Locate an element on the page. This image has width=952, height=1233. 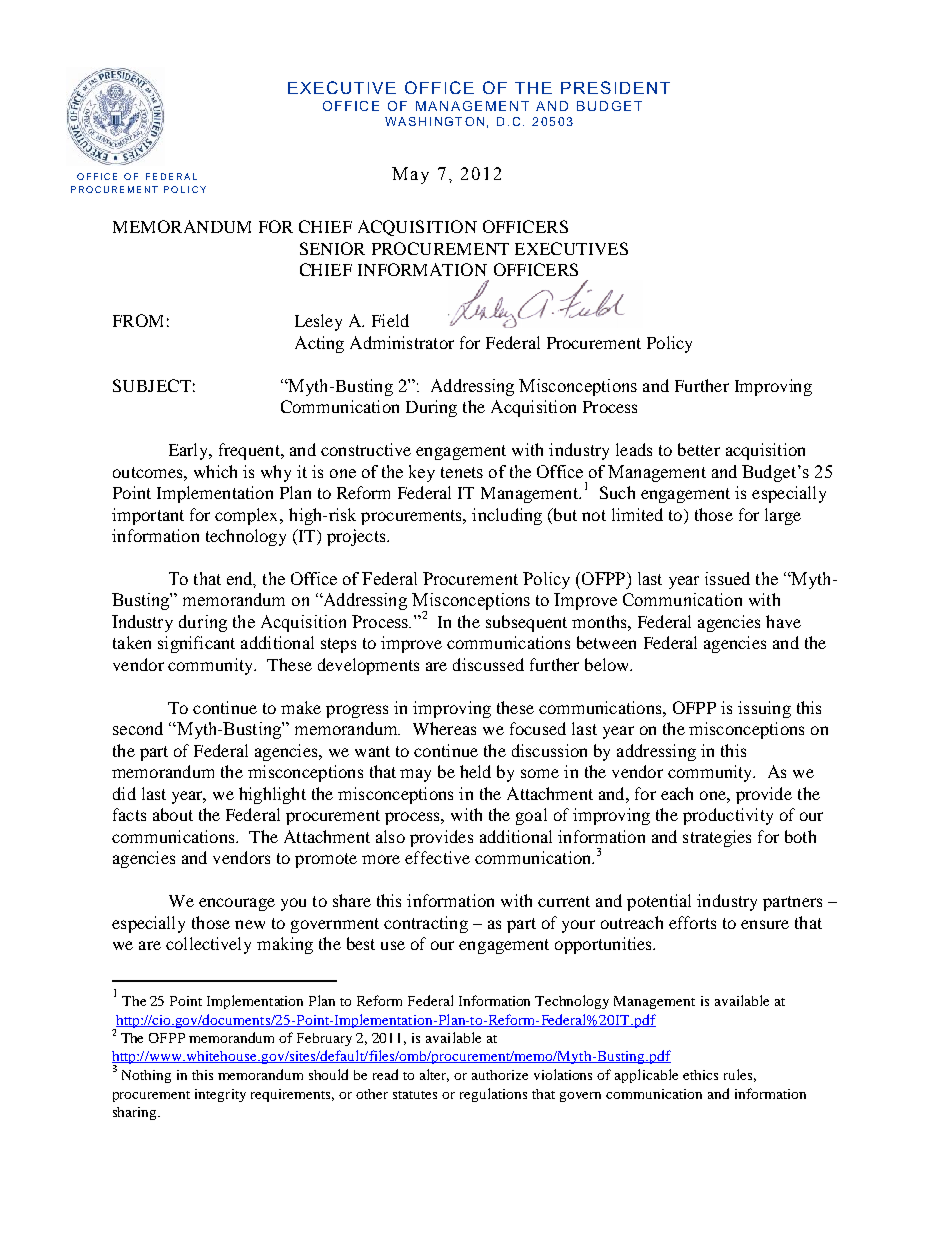
Administrator is located at coordinates (402, 342).
